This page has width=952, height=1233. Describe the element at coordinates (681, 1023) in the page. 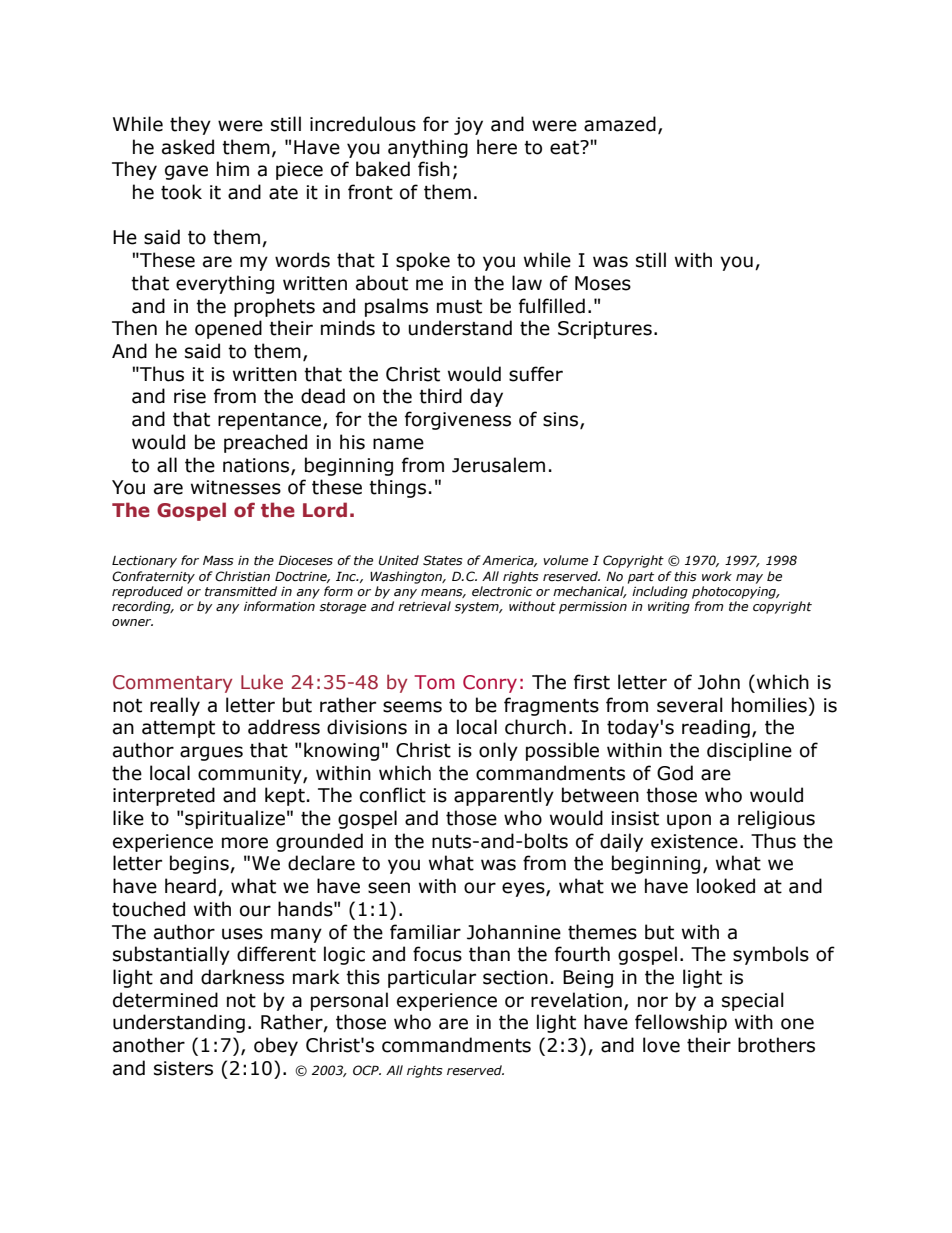

I see `fellowship` at that location.
